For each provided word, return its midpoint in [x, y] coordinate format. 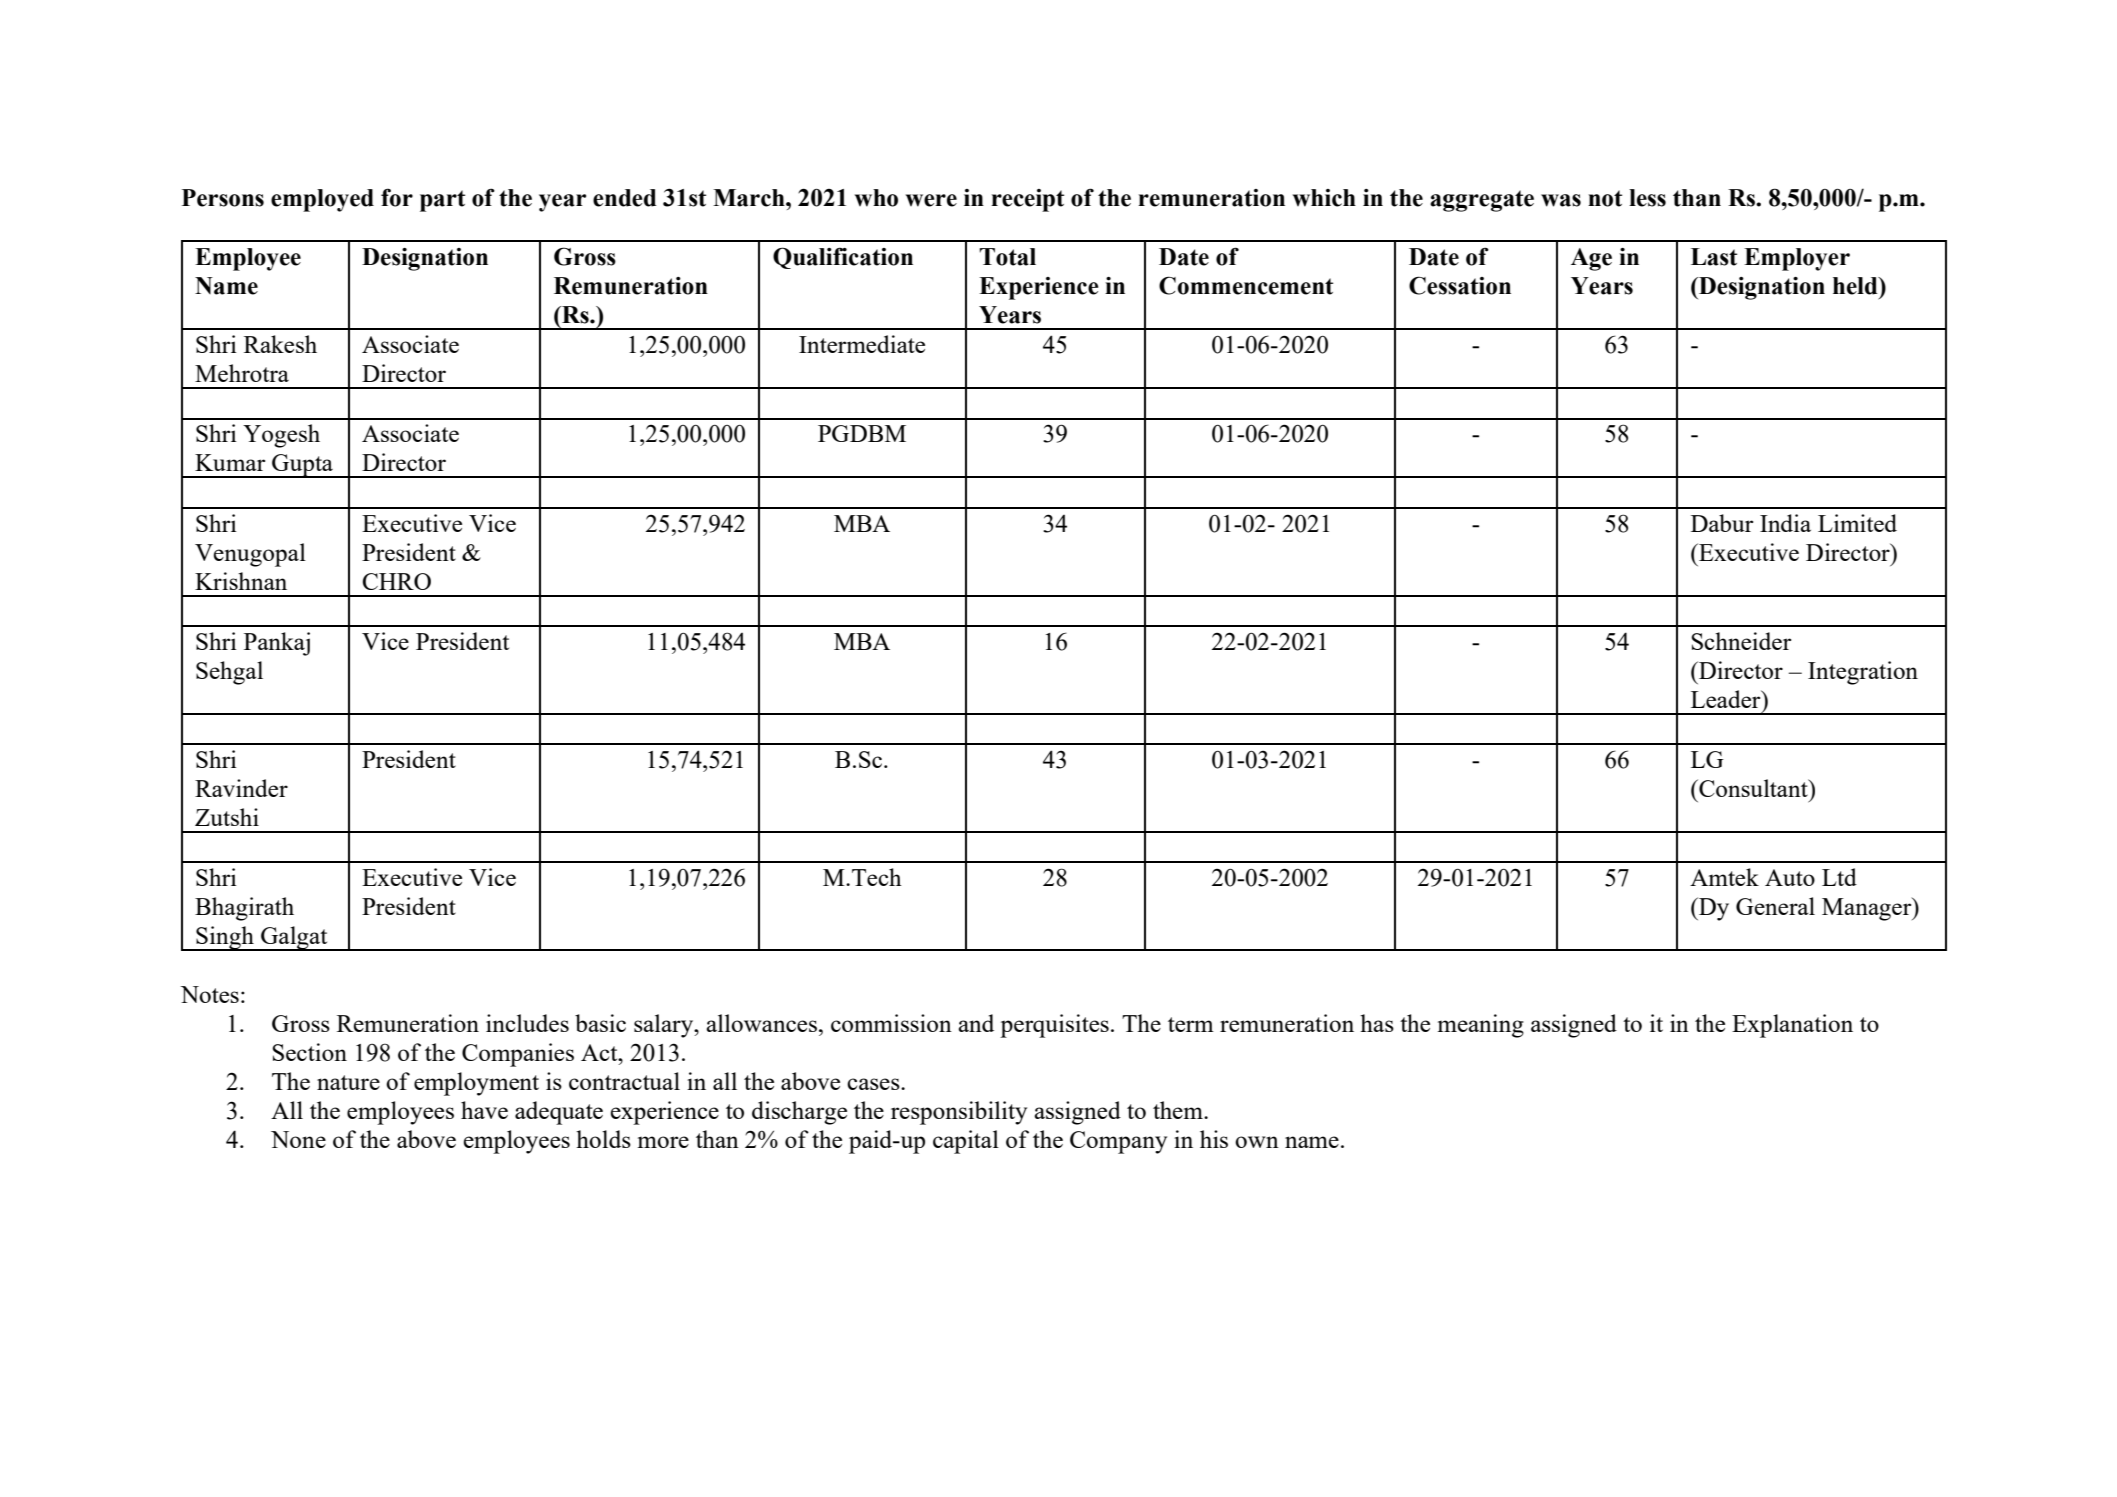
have [484, 1110]
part [442, 201]
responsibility [959, 1113]
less [1647, 198]
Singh [225, 938]
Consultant [1753, 788]
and [976, 1023]
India [1785, 523]
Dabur [1722, 523]
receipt [1027, 200]
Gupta [302, 466]
